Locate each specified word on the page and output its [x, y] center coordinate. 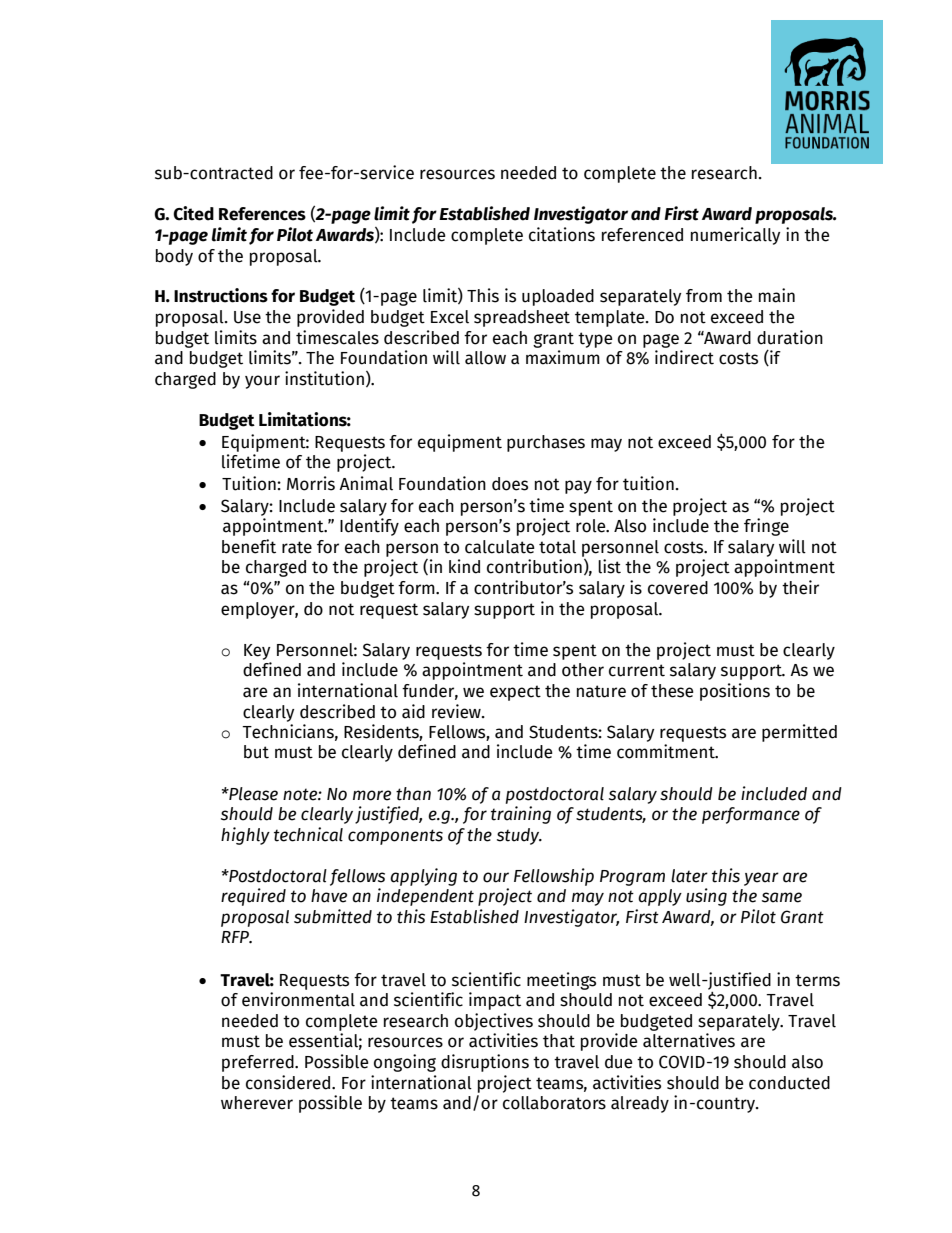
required [253, 897]
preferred [259, 1063]
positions [735, 692]
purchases [546, 443]
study [519, 836]
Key [257, 652]
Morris [311, 483]
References [262, 214]
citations [562, 234]
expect [515, 693]
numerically [735, 236]
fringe [766, 527]
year [761, 879]
